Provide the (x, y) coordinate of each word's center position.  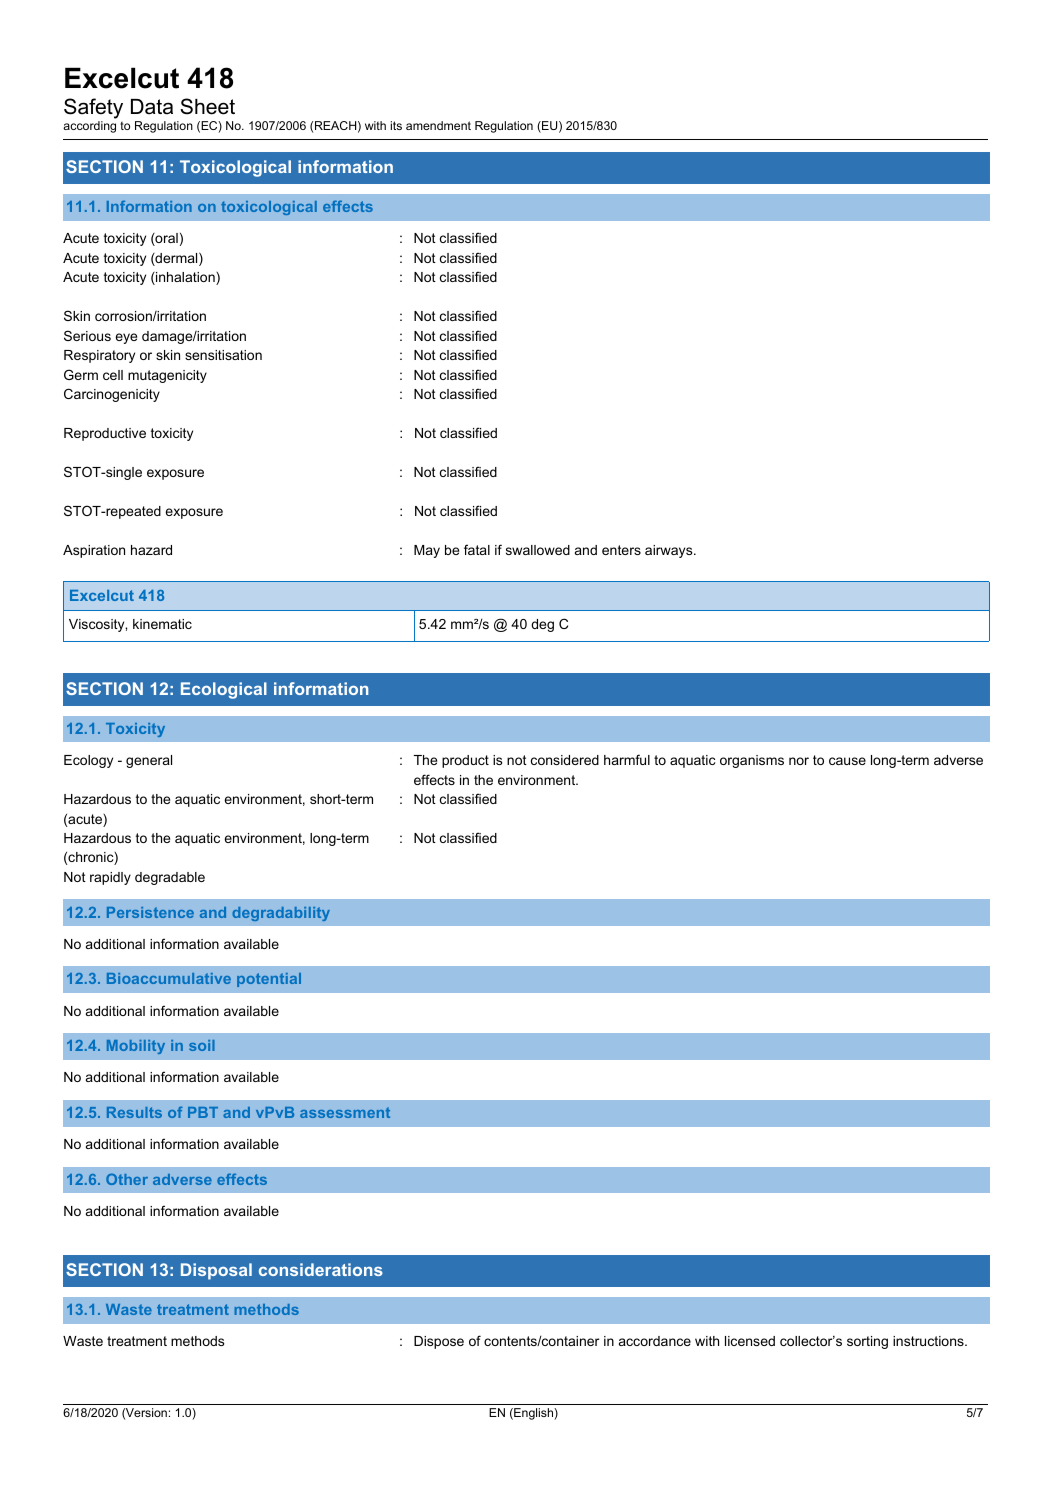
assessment (345, 1112)
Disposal (216, 1271)
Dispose (439, 1342)
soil (202, 1045)
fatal (477, 549)
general (149, 761)
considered (565, 760)
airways (670, 551)
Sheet (207, 106)
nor (799, 761)
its (396, 125)
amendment (438, 125)
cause (847, 761)
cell (113, 375)
